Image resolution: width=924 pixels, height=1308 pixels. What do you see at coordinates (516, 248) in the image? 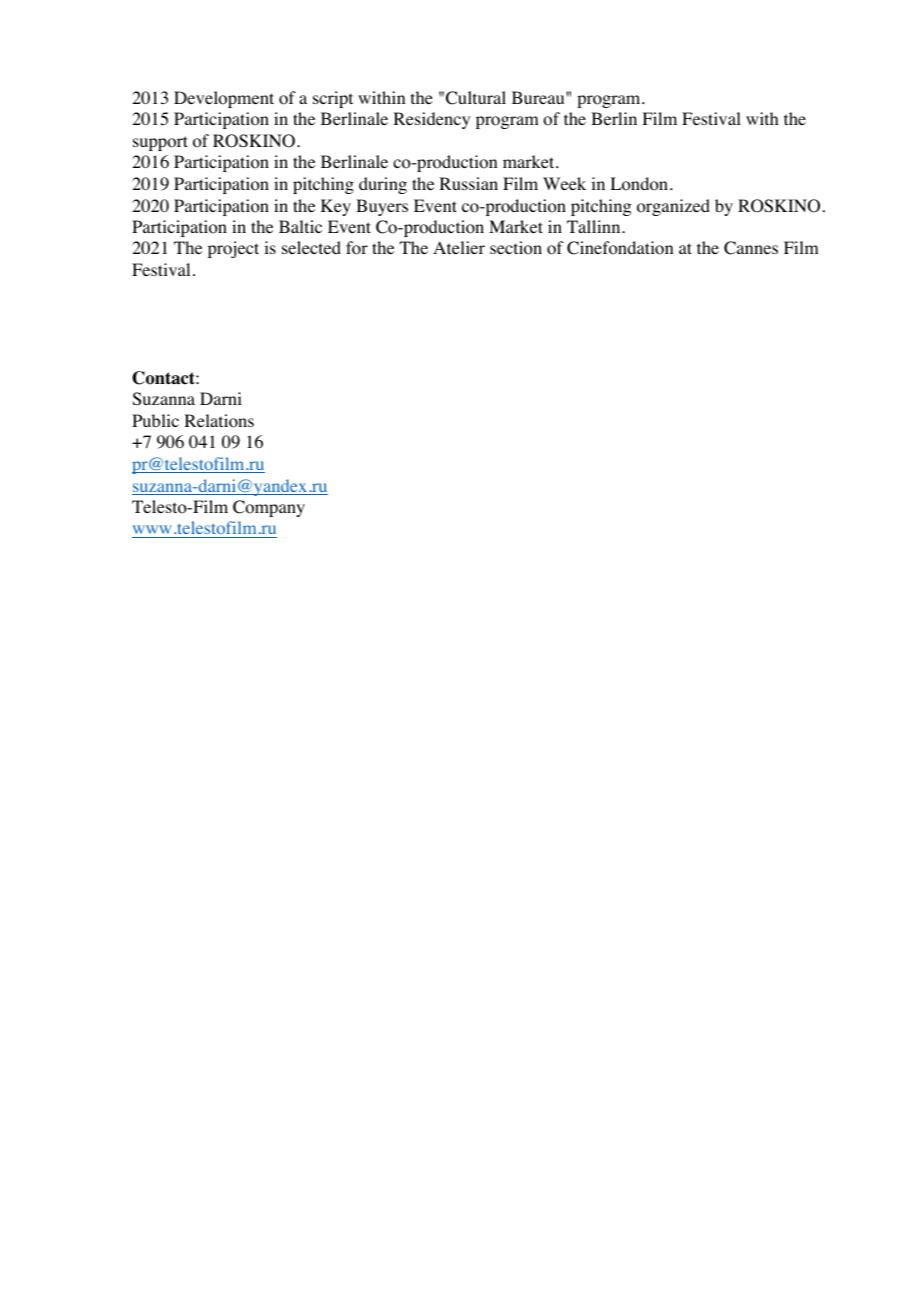
I see `section` at bounding box center [516, 248].
